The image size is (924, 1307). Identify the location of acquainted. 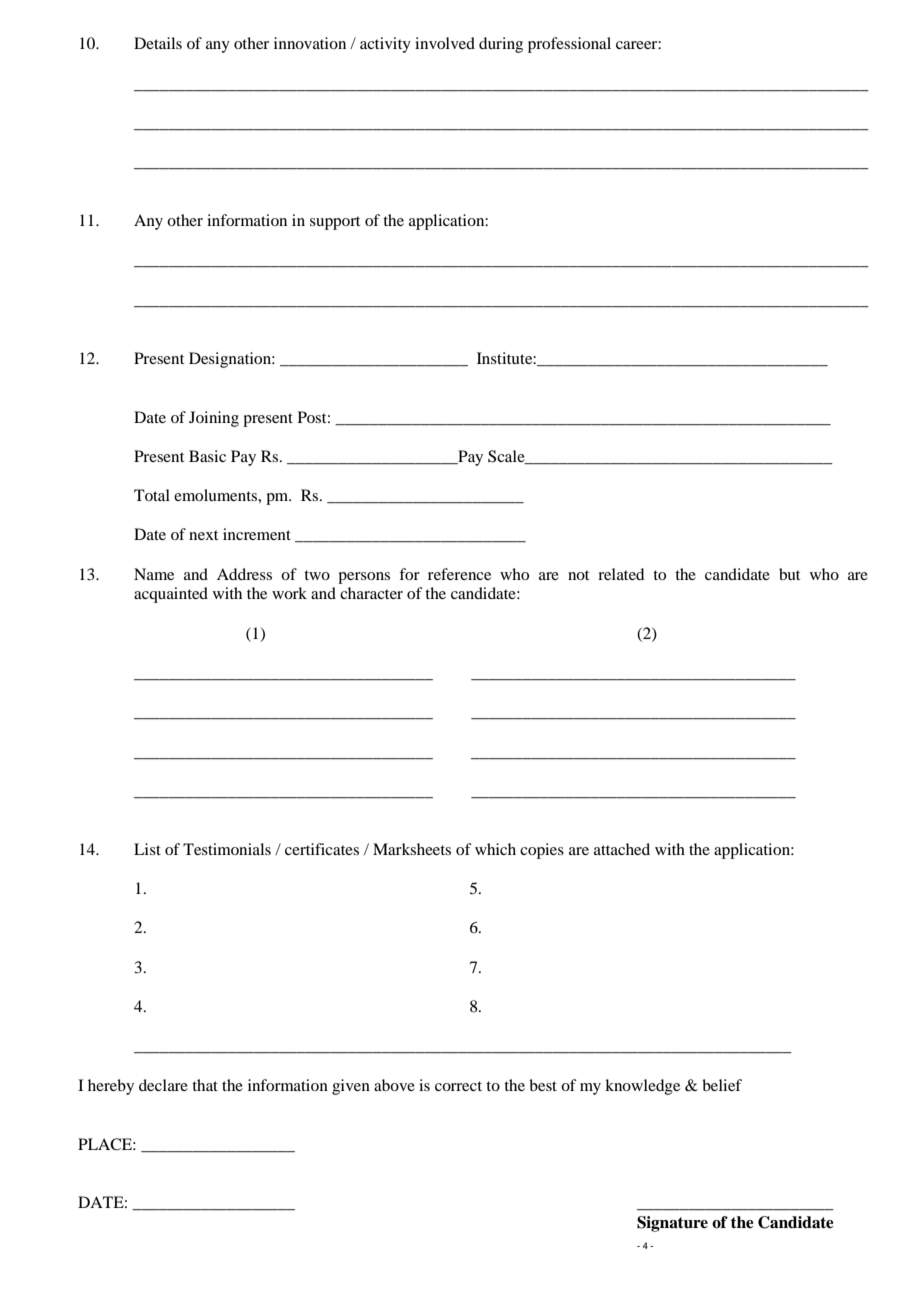
(171, 595).
